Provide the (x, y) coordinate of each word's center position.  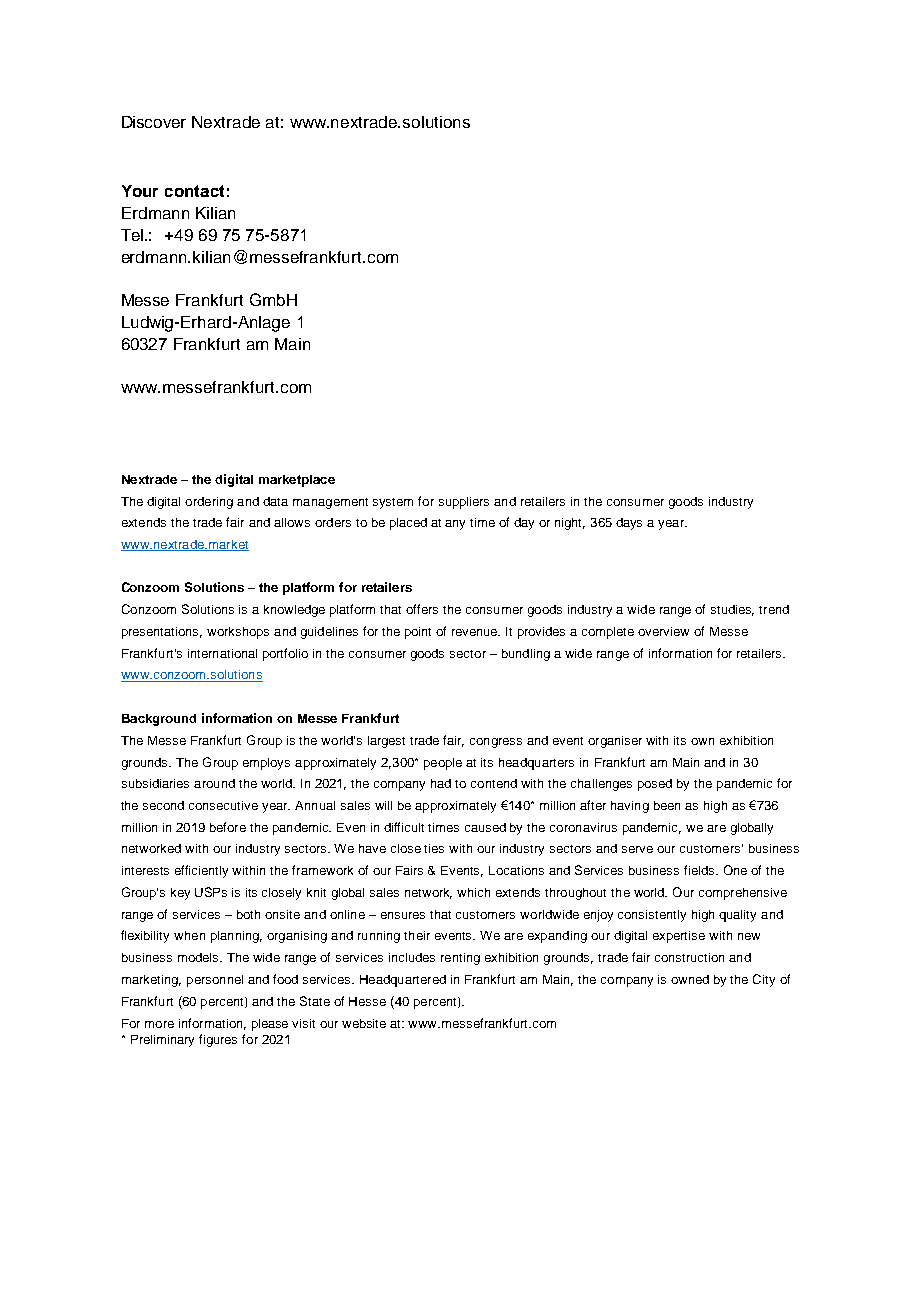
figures (218, 1040)
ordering (209, 503)
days (629, 524)
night (570, 524)
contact (194, 191)
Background (159, 720)
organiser (615, 742)
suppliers (464, 503)
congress (496, 743)
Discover (154, 122)
